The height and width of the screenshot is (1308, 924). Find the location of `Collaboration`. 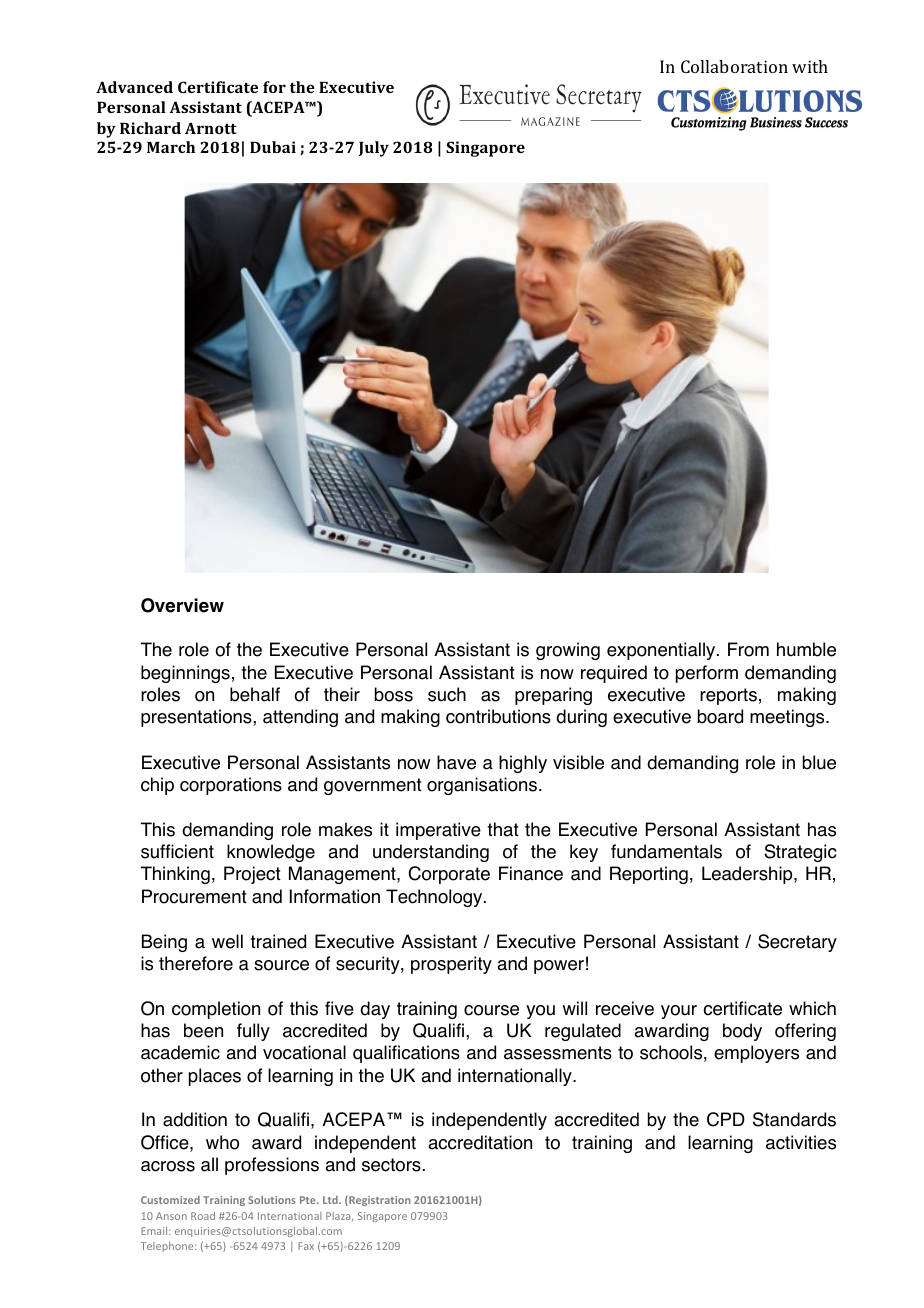

Collaboration is located at coordinates (734, 66).
